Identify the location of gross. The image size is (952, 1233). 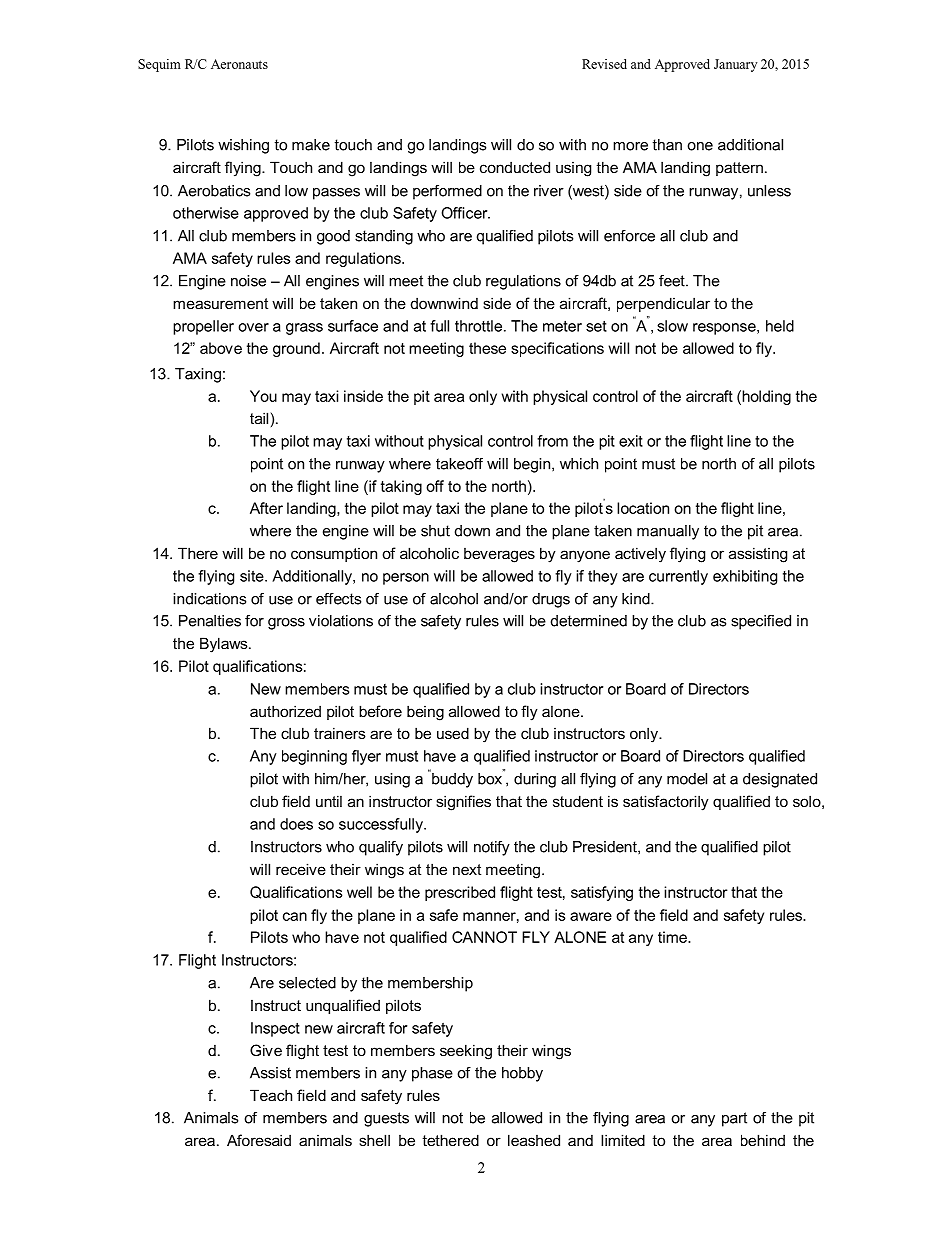
(286, 624).
